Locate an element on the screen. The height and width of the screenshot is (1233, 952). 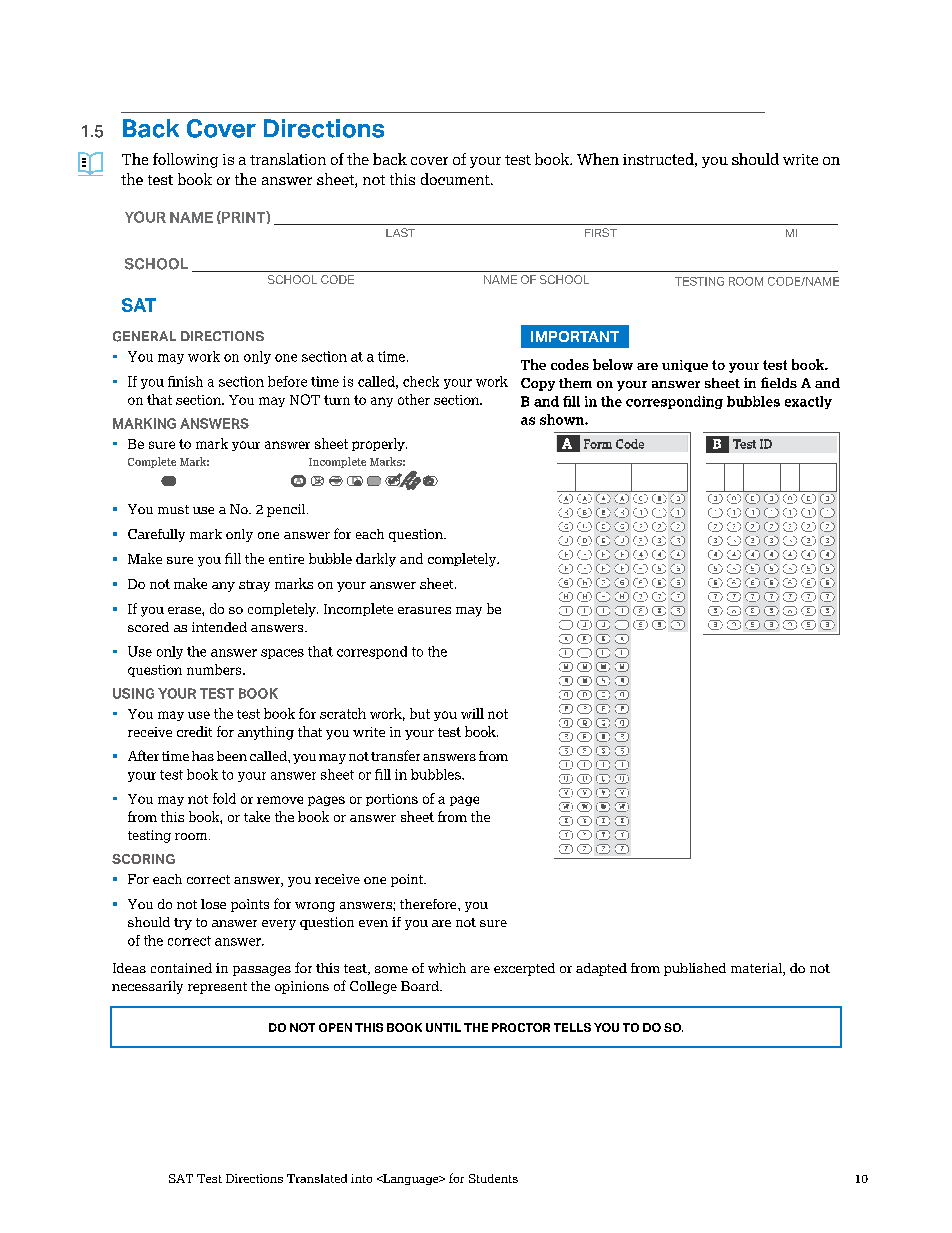
Students is located at coordinates (493, 1178).
